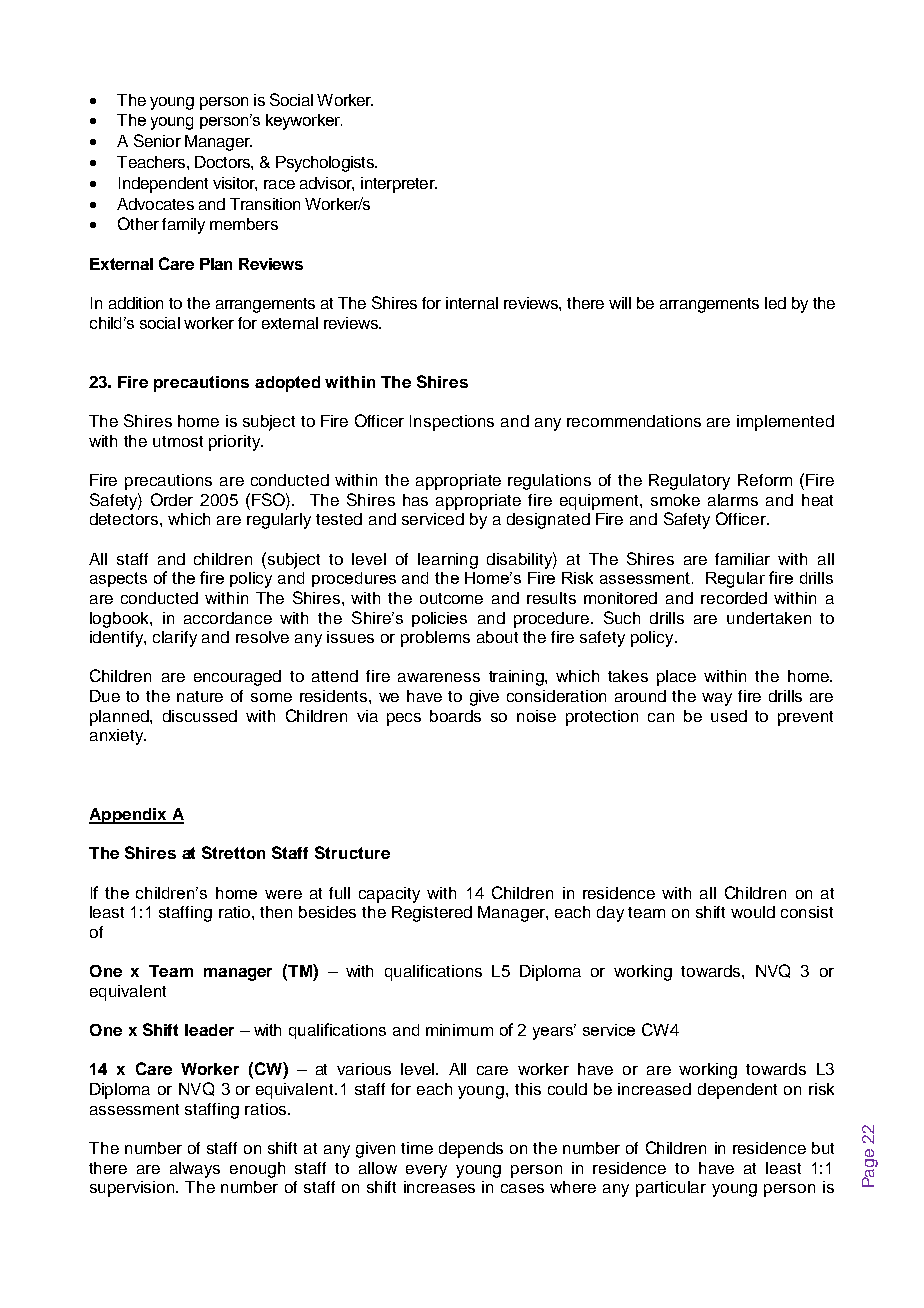 The width and height of the page is (924, 1308). I want to click on Order, so click(172, 499).
